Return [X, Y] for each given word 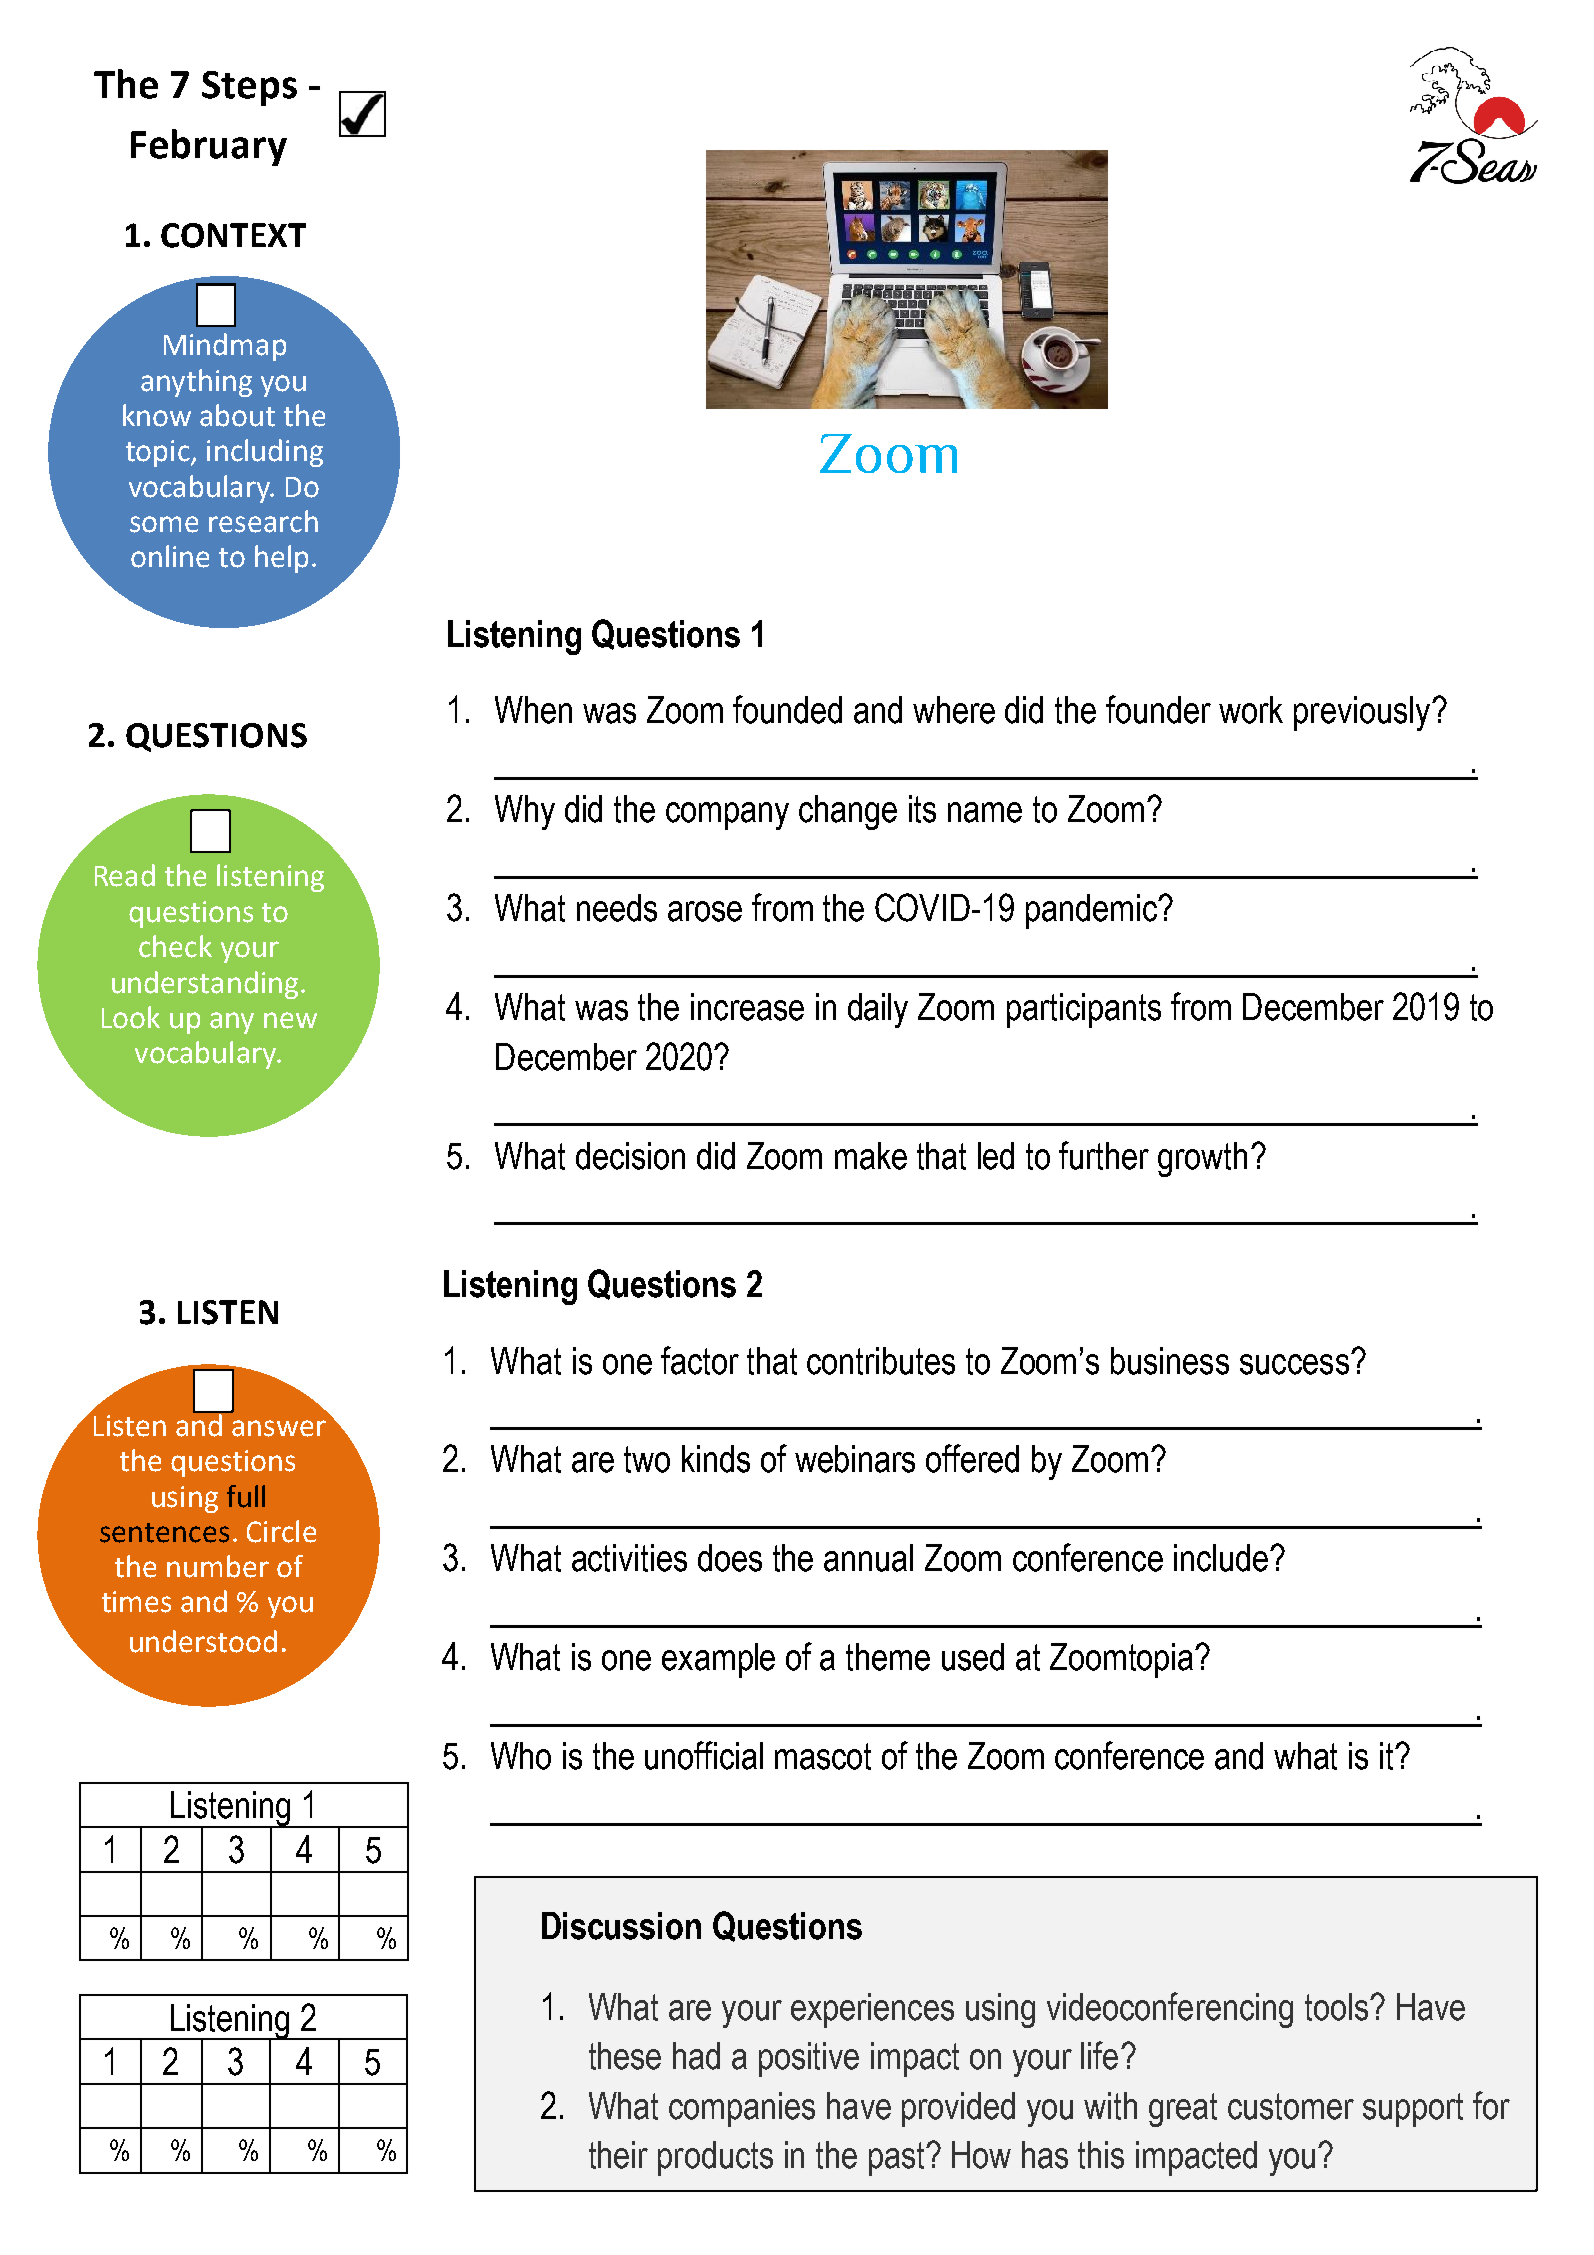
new [290, 1020]
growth [1202, 1159]
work [1251, 710]
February [209, 147]
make [871, 1156]
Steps [249, 88]
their [618, 2155]
